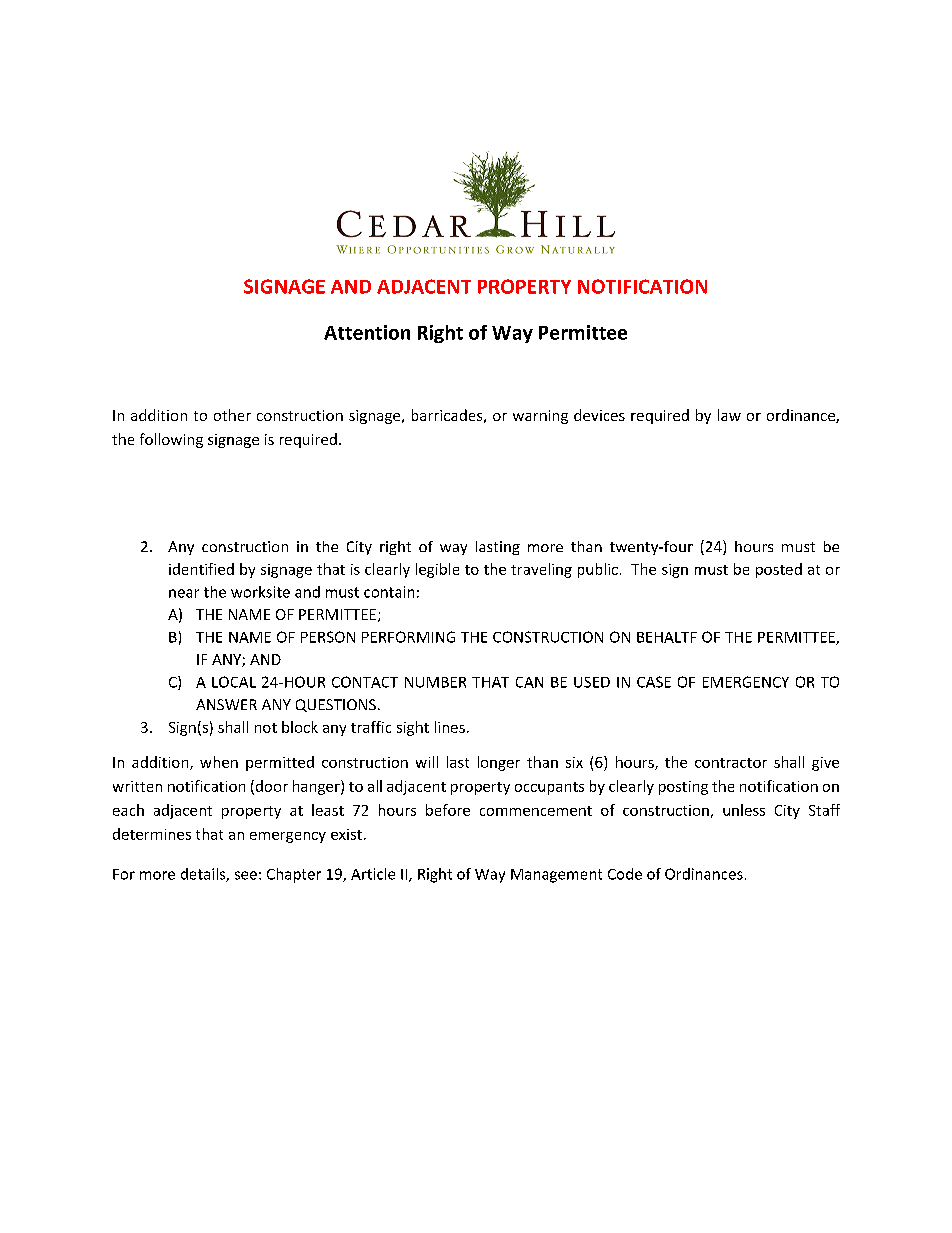 This screenshot has width=952, height=1233. What do you see at coordinates (246, 875) in the screenshot?
I see `see` at bounding box center [246, 875].
